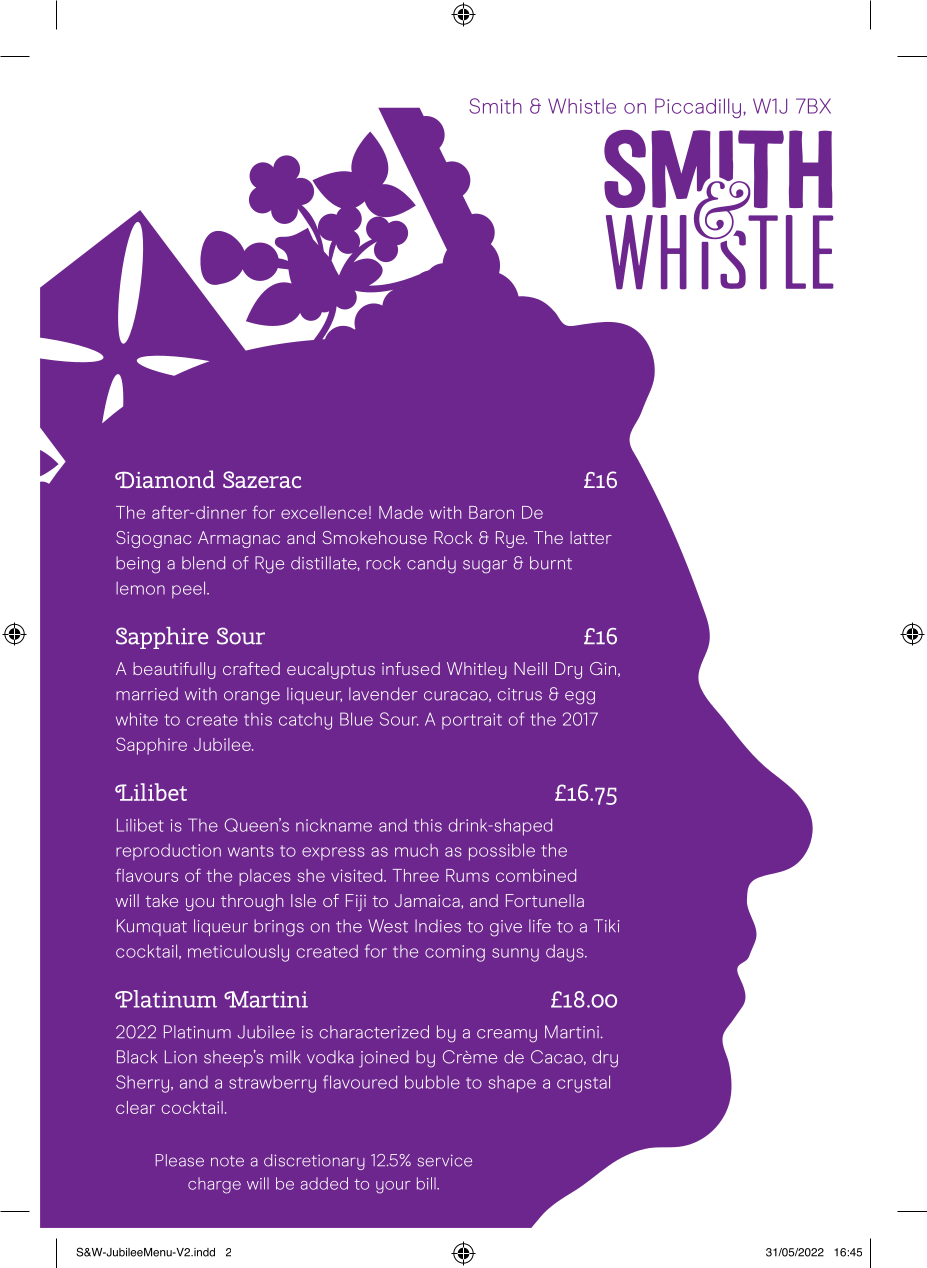 Image resolution: width=927 pixels, height=1268 pixels. What do you see at coordinates (699, 108) in the page?
I see `Piccadilly` at bounding box center [699, 108].
